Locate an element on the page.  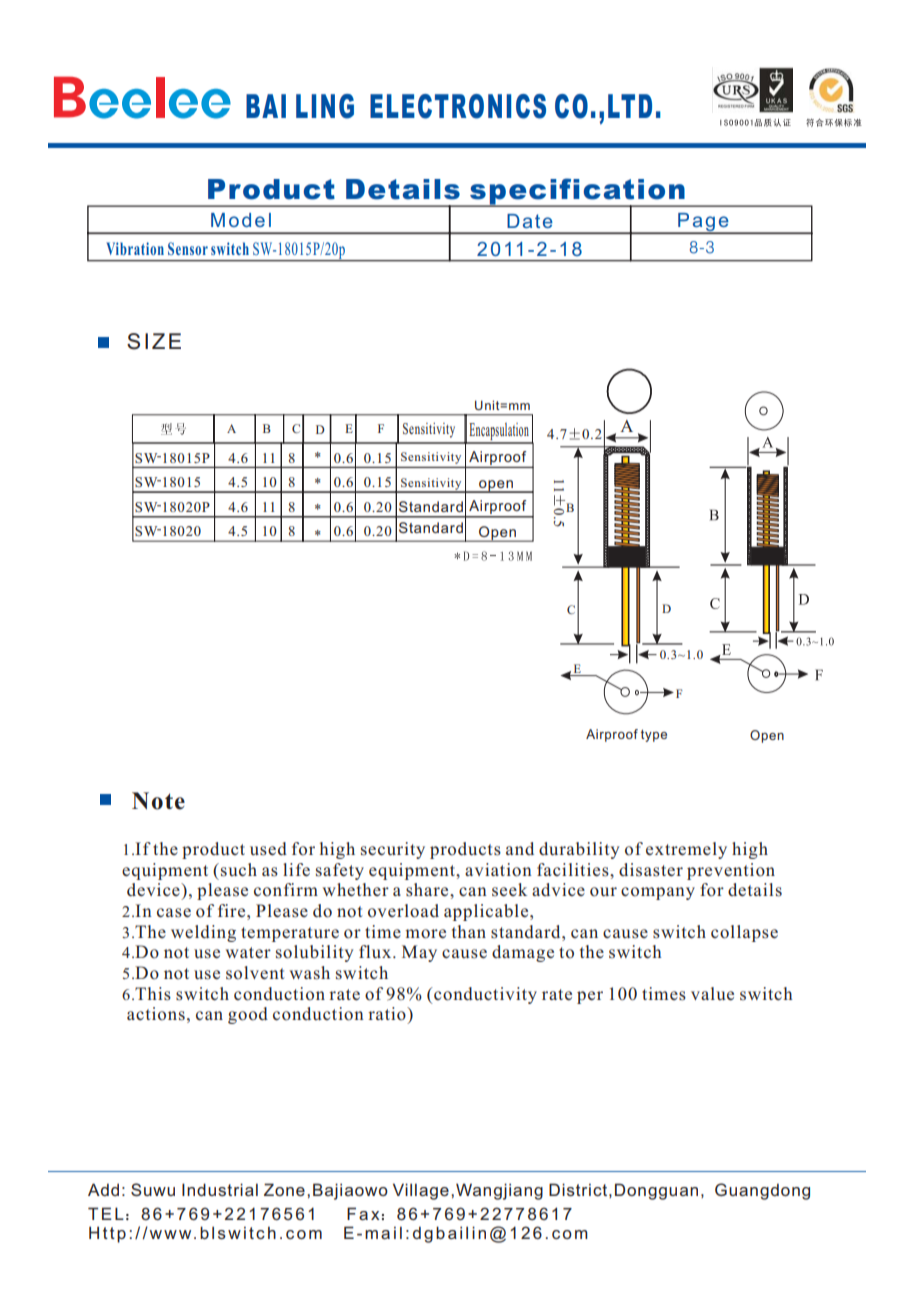
Fax is located at coordinates (363, 1213).
